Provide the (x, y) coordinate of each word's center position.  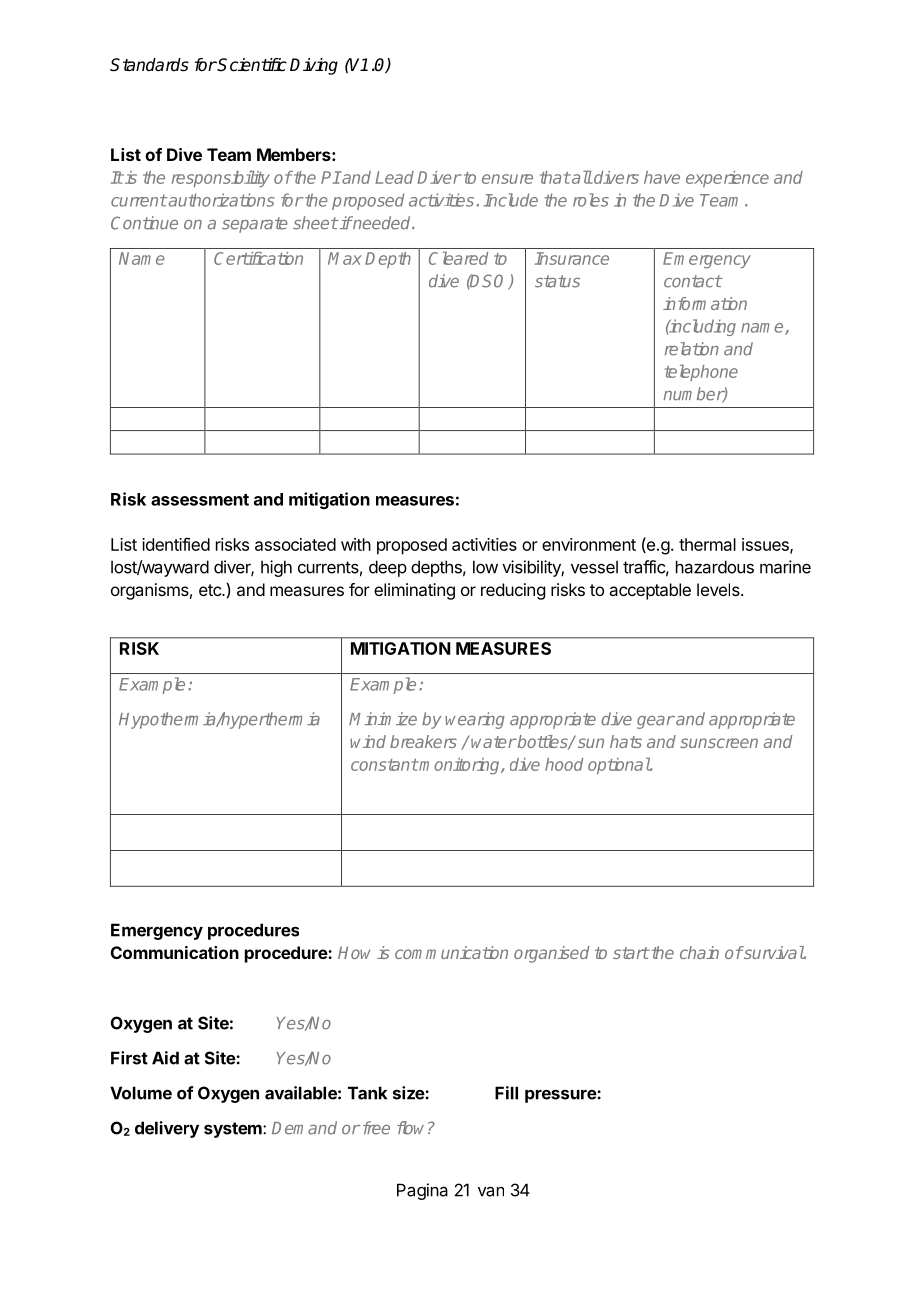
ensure (507, 179)
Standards (149, 65)
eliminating (414, 591)
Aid (165, 1058)
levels (719, 589)
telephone (701, 373)
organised (551, 954)
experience (727, 179)
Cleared (458, 258)
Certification (258, 258)
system (234, 1130)
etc (211, 590)
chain (699, 952)
